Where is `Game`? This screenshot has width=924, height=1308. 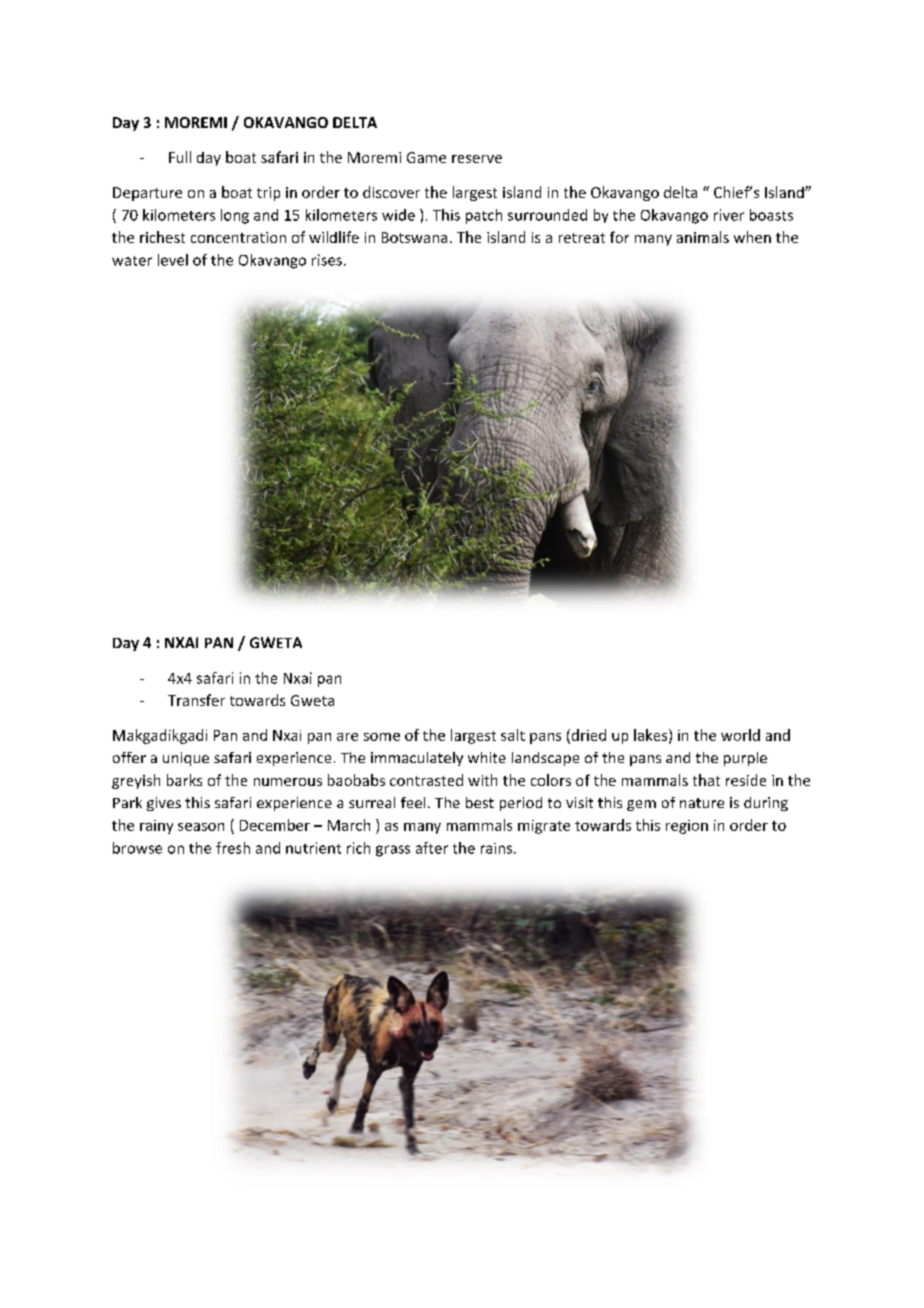 Game is located at coordinates (426, 157).
